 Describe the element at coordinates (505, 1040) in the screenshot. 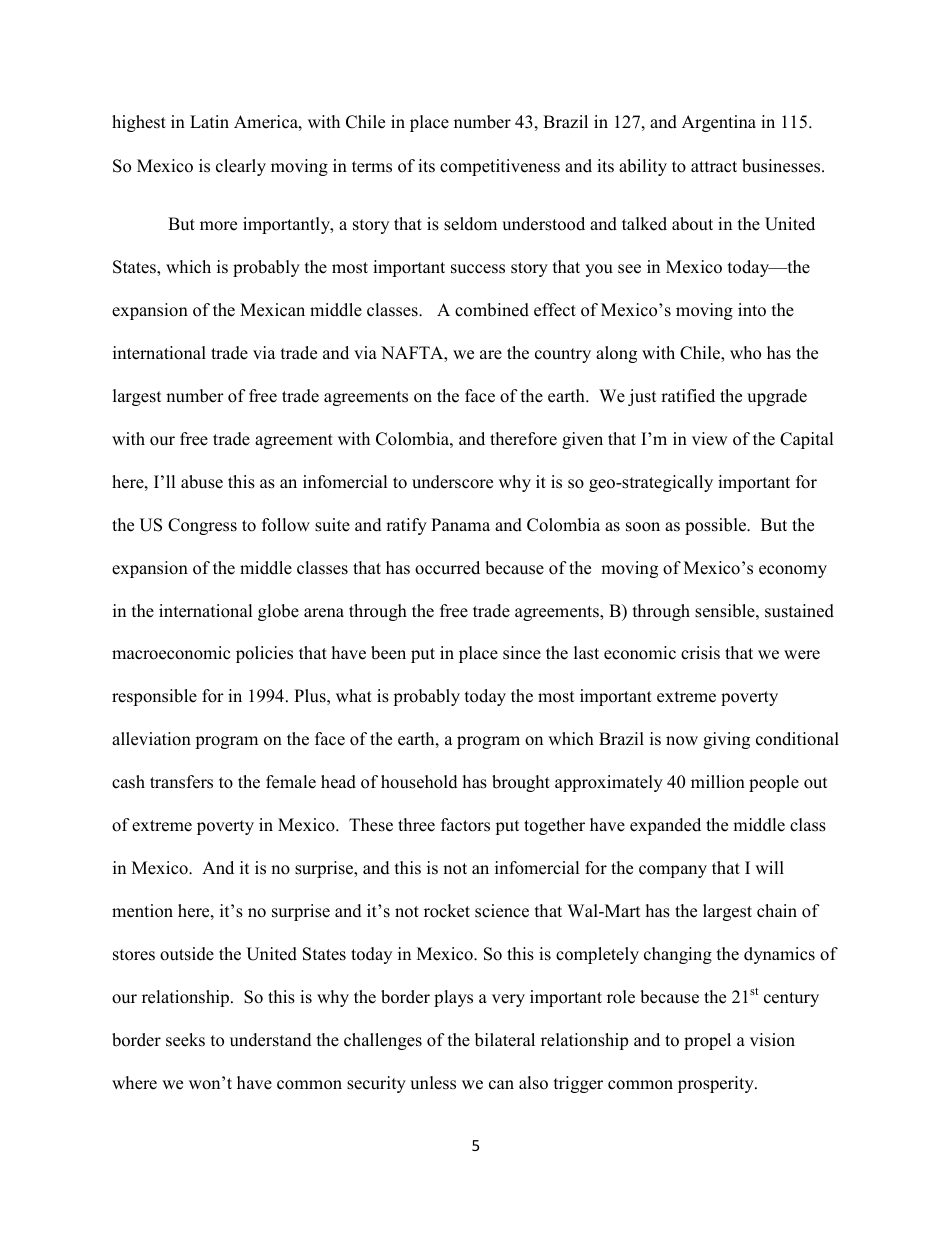

I see `bilateral` at that location.
